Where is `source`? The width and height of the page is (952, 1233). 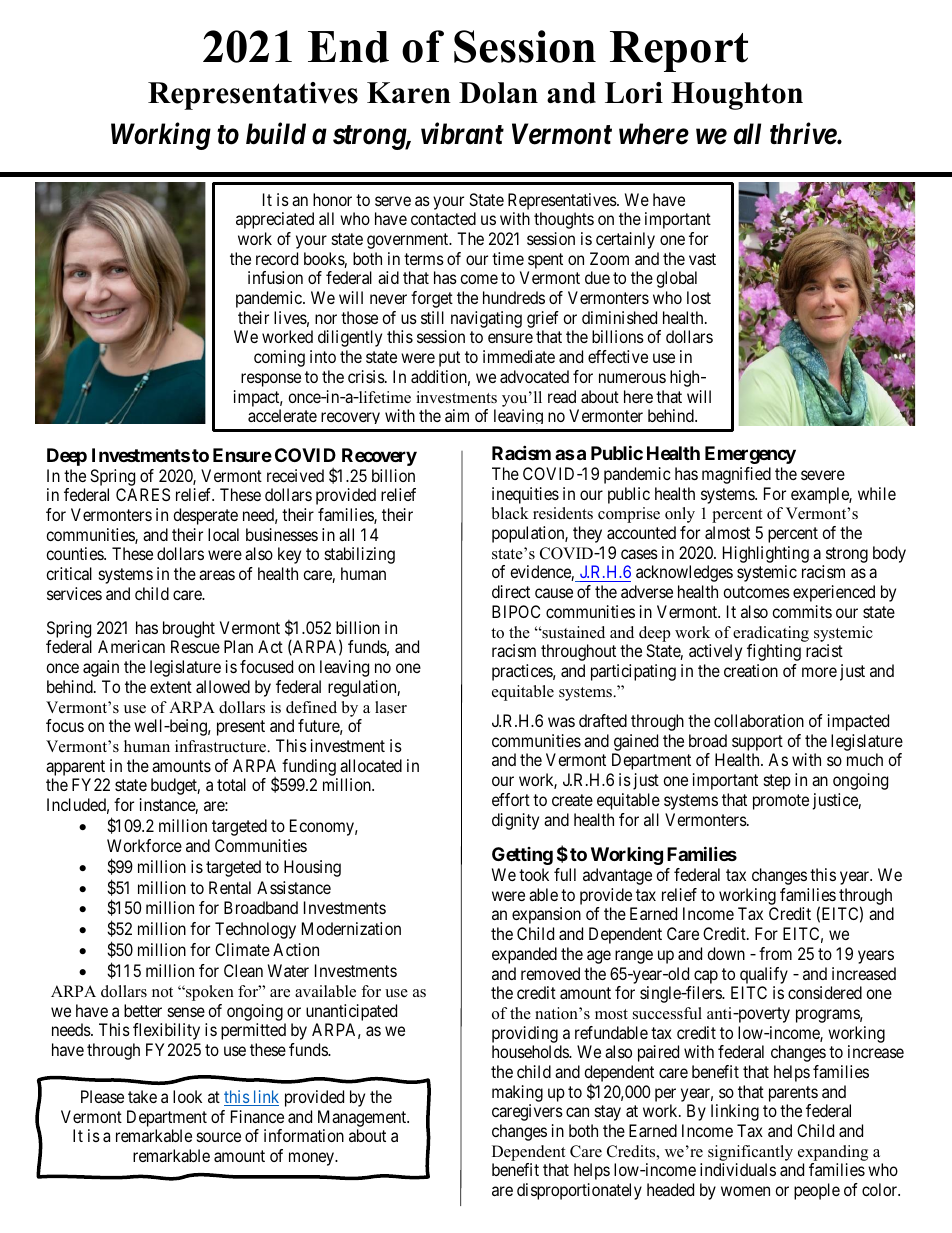 source is located at coordinates (219, 1137).
